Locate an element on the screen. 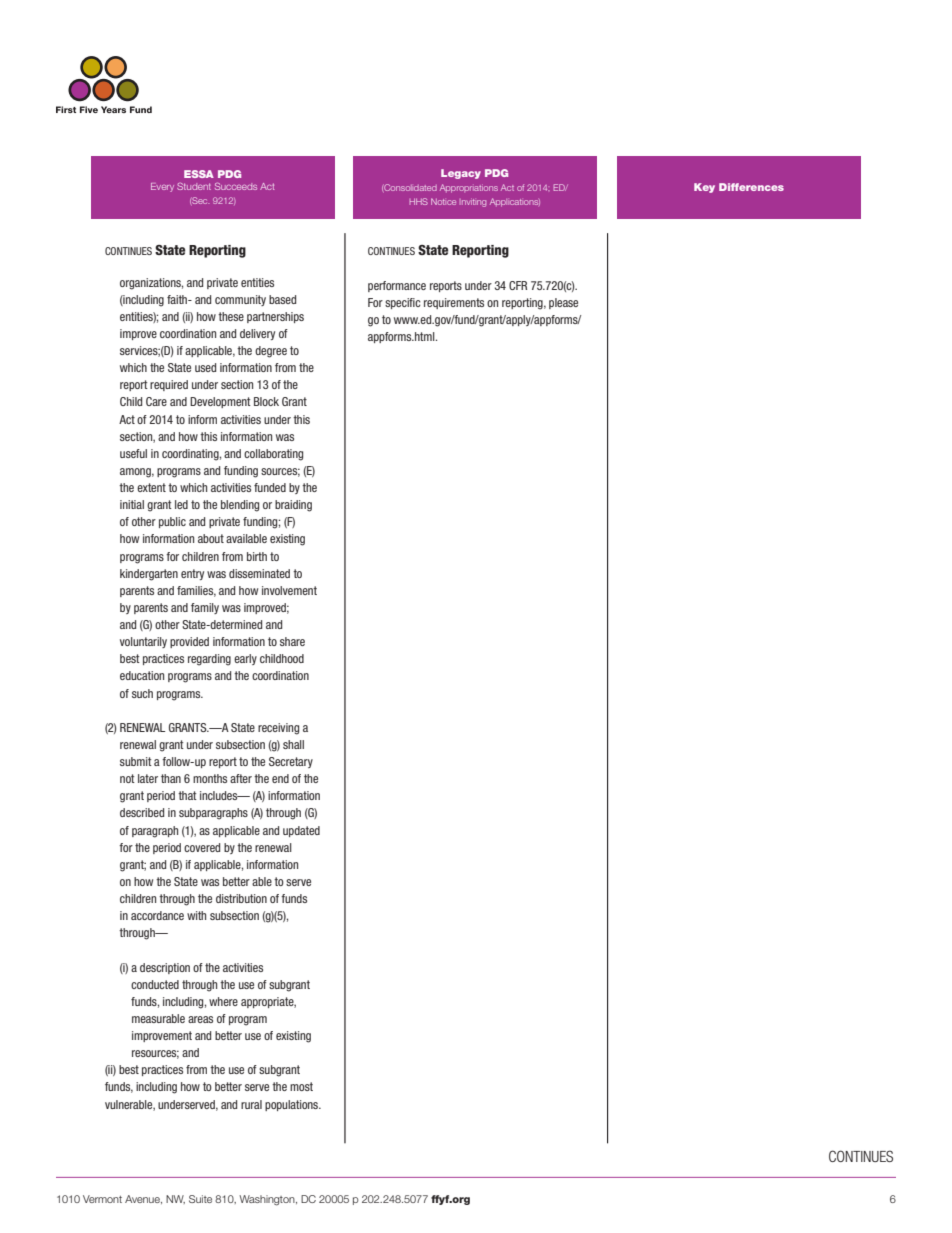  share is located at coordinates (292, 641).
